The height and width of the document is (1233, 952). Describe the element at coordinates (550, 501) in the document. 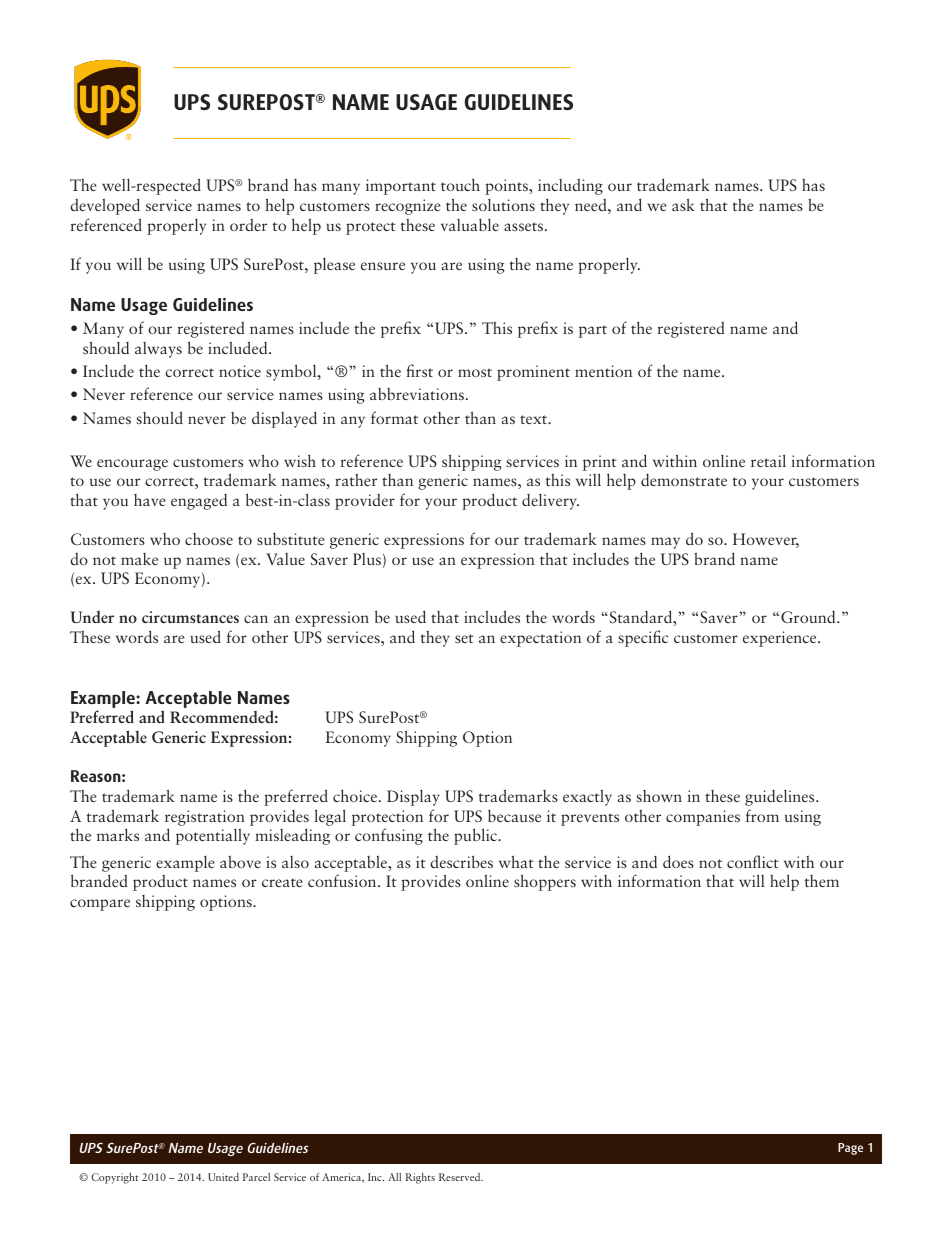

I see `delivery` at that location.
